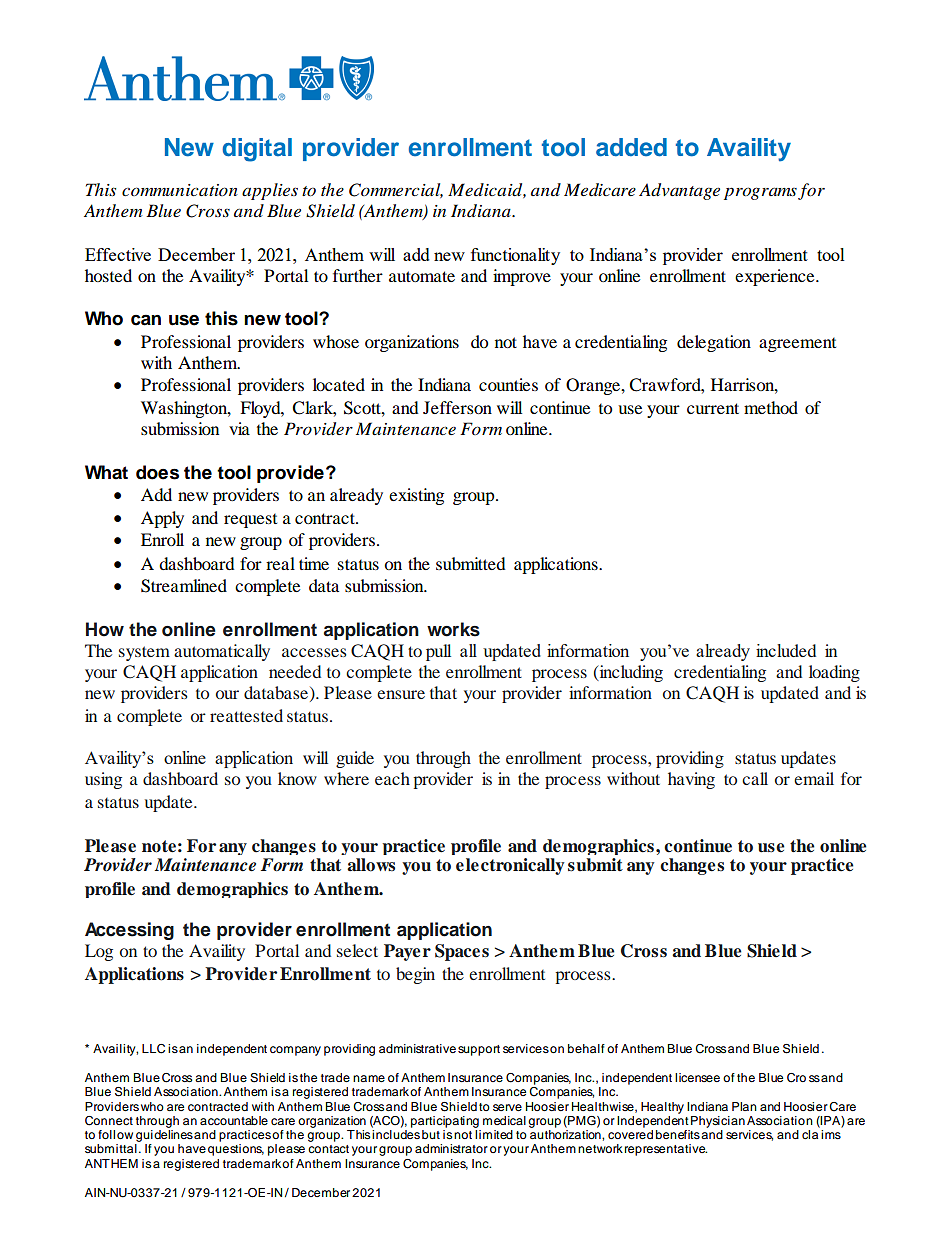  What do you see at coordinates (771, 407) in the screenshot?
I see `method` at bounding box center [771, 407].
